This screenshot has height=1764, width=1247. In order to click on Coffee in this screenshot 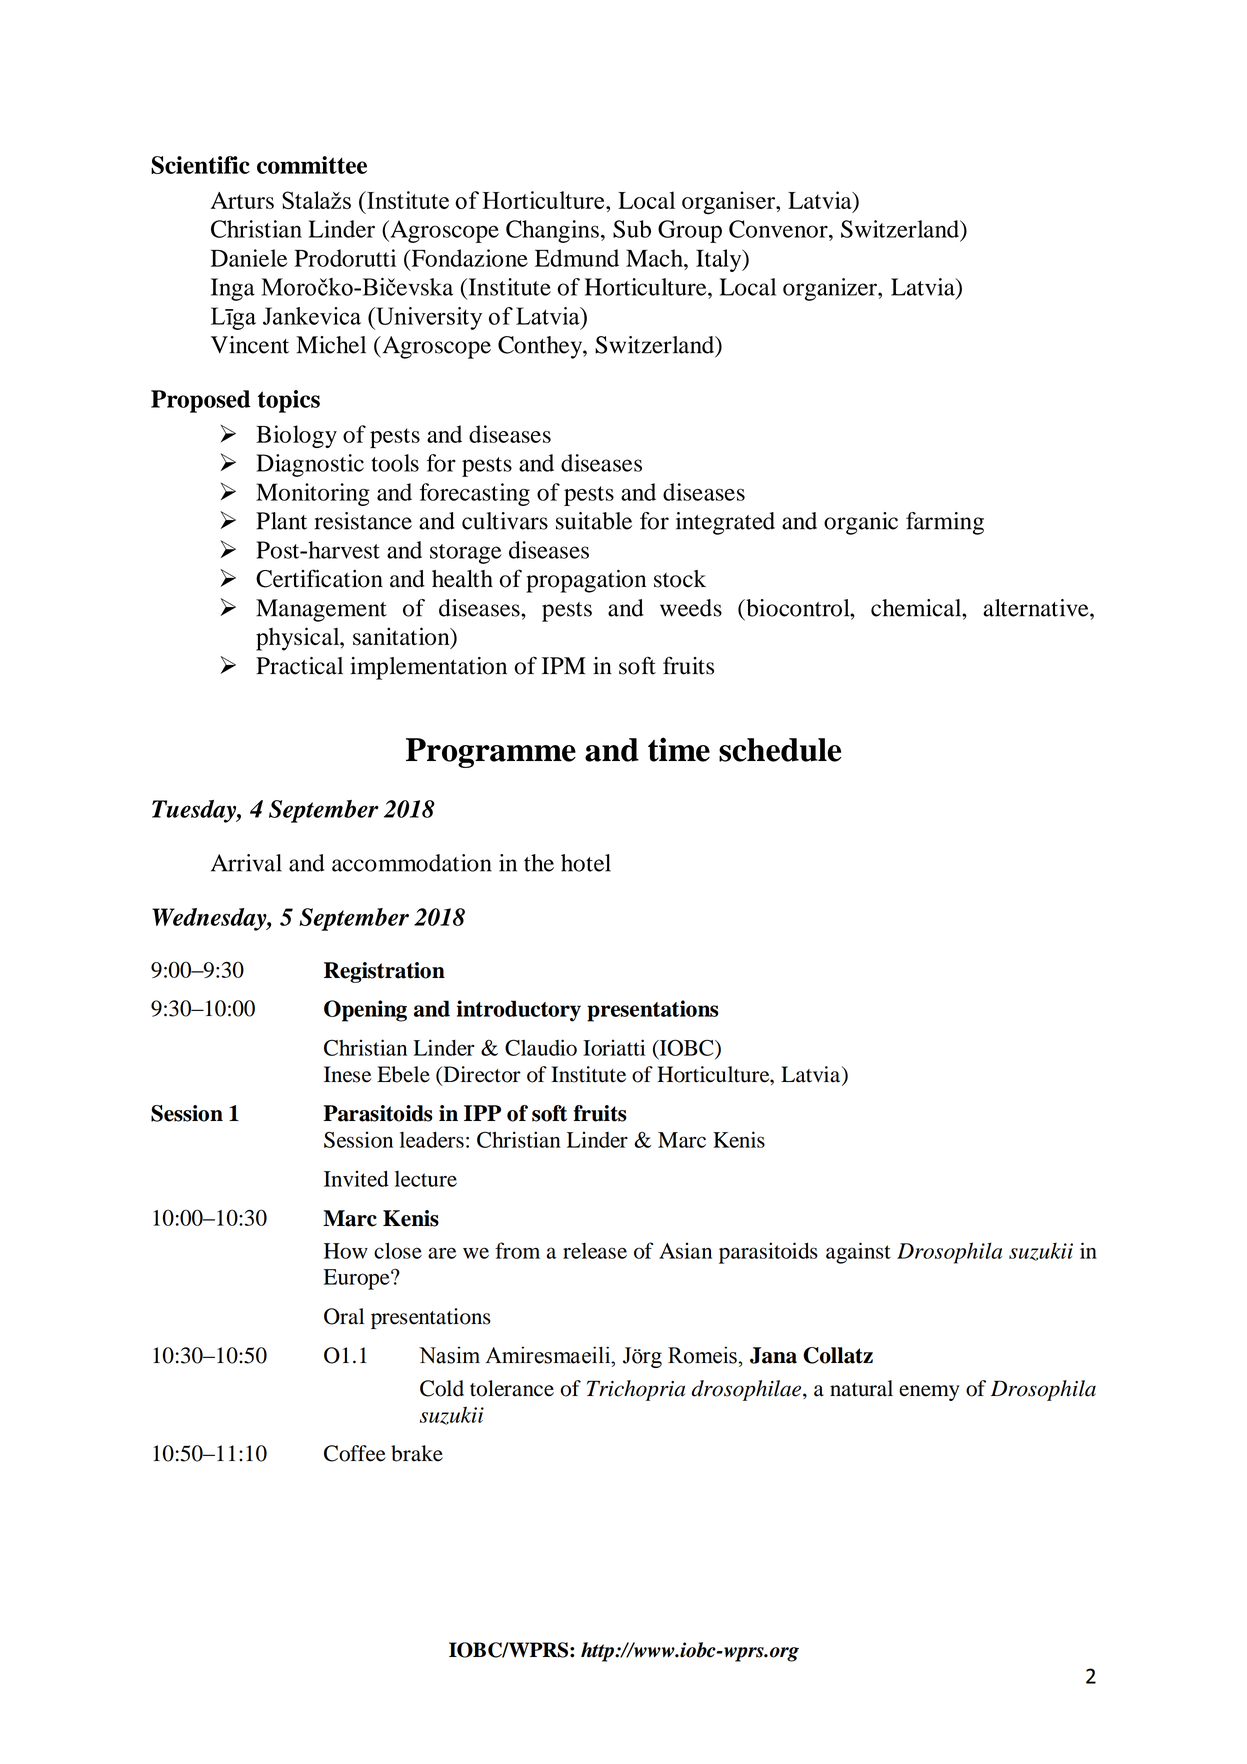, I will do `click(355, 1453)`.
